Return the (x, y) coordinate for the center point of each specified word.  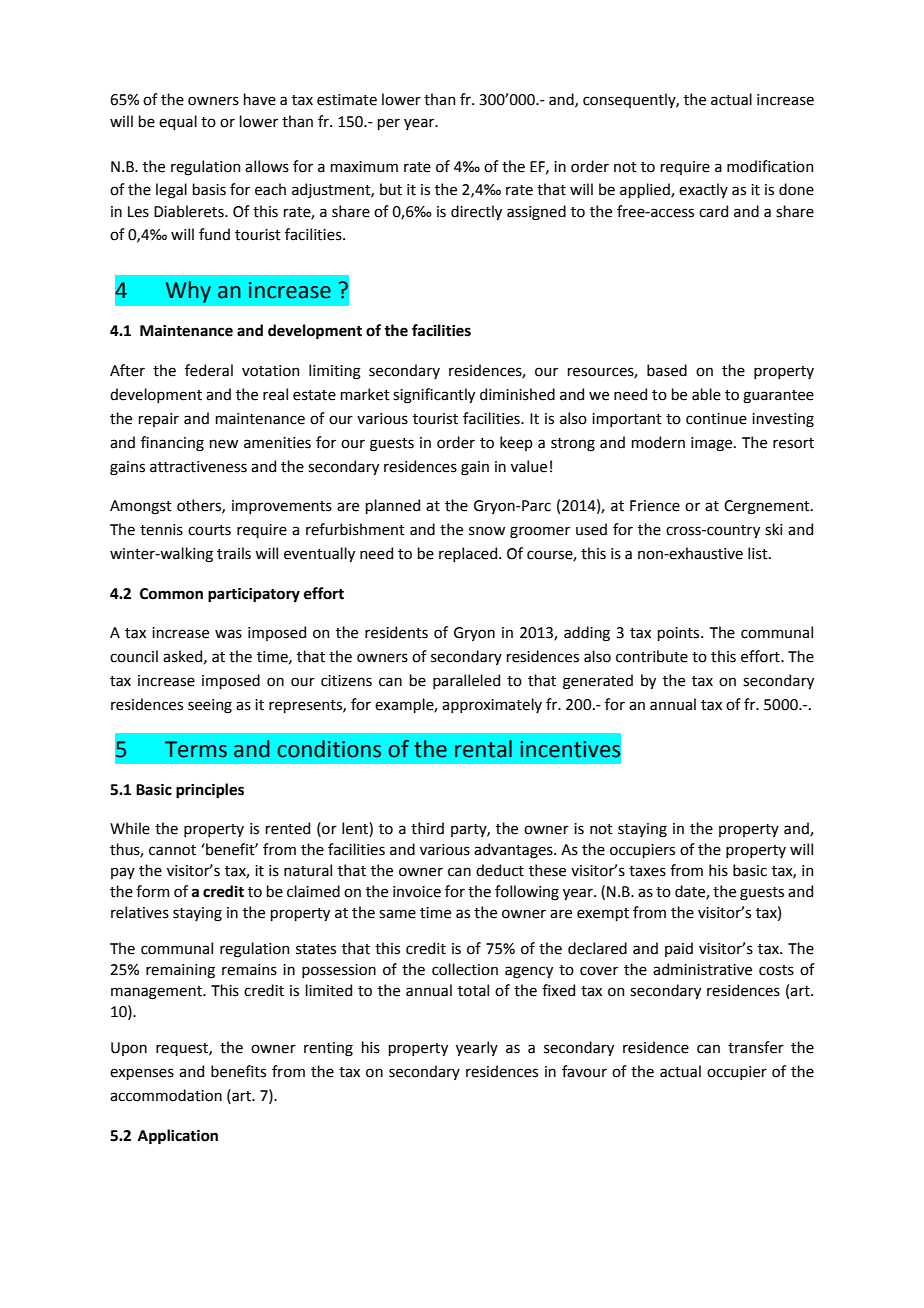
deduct (500, 870)
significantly (434, 396)
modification (770, 166)
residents (396, 632)
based (667, 370)
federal (209, 370)
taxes (647, 871)
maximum (364, 167)
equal (178, 122)
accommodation (166, 1095)
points (680, 634)
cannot (172, 850)
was (228, 634)
